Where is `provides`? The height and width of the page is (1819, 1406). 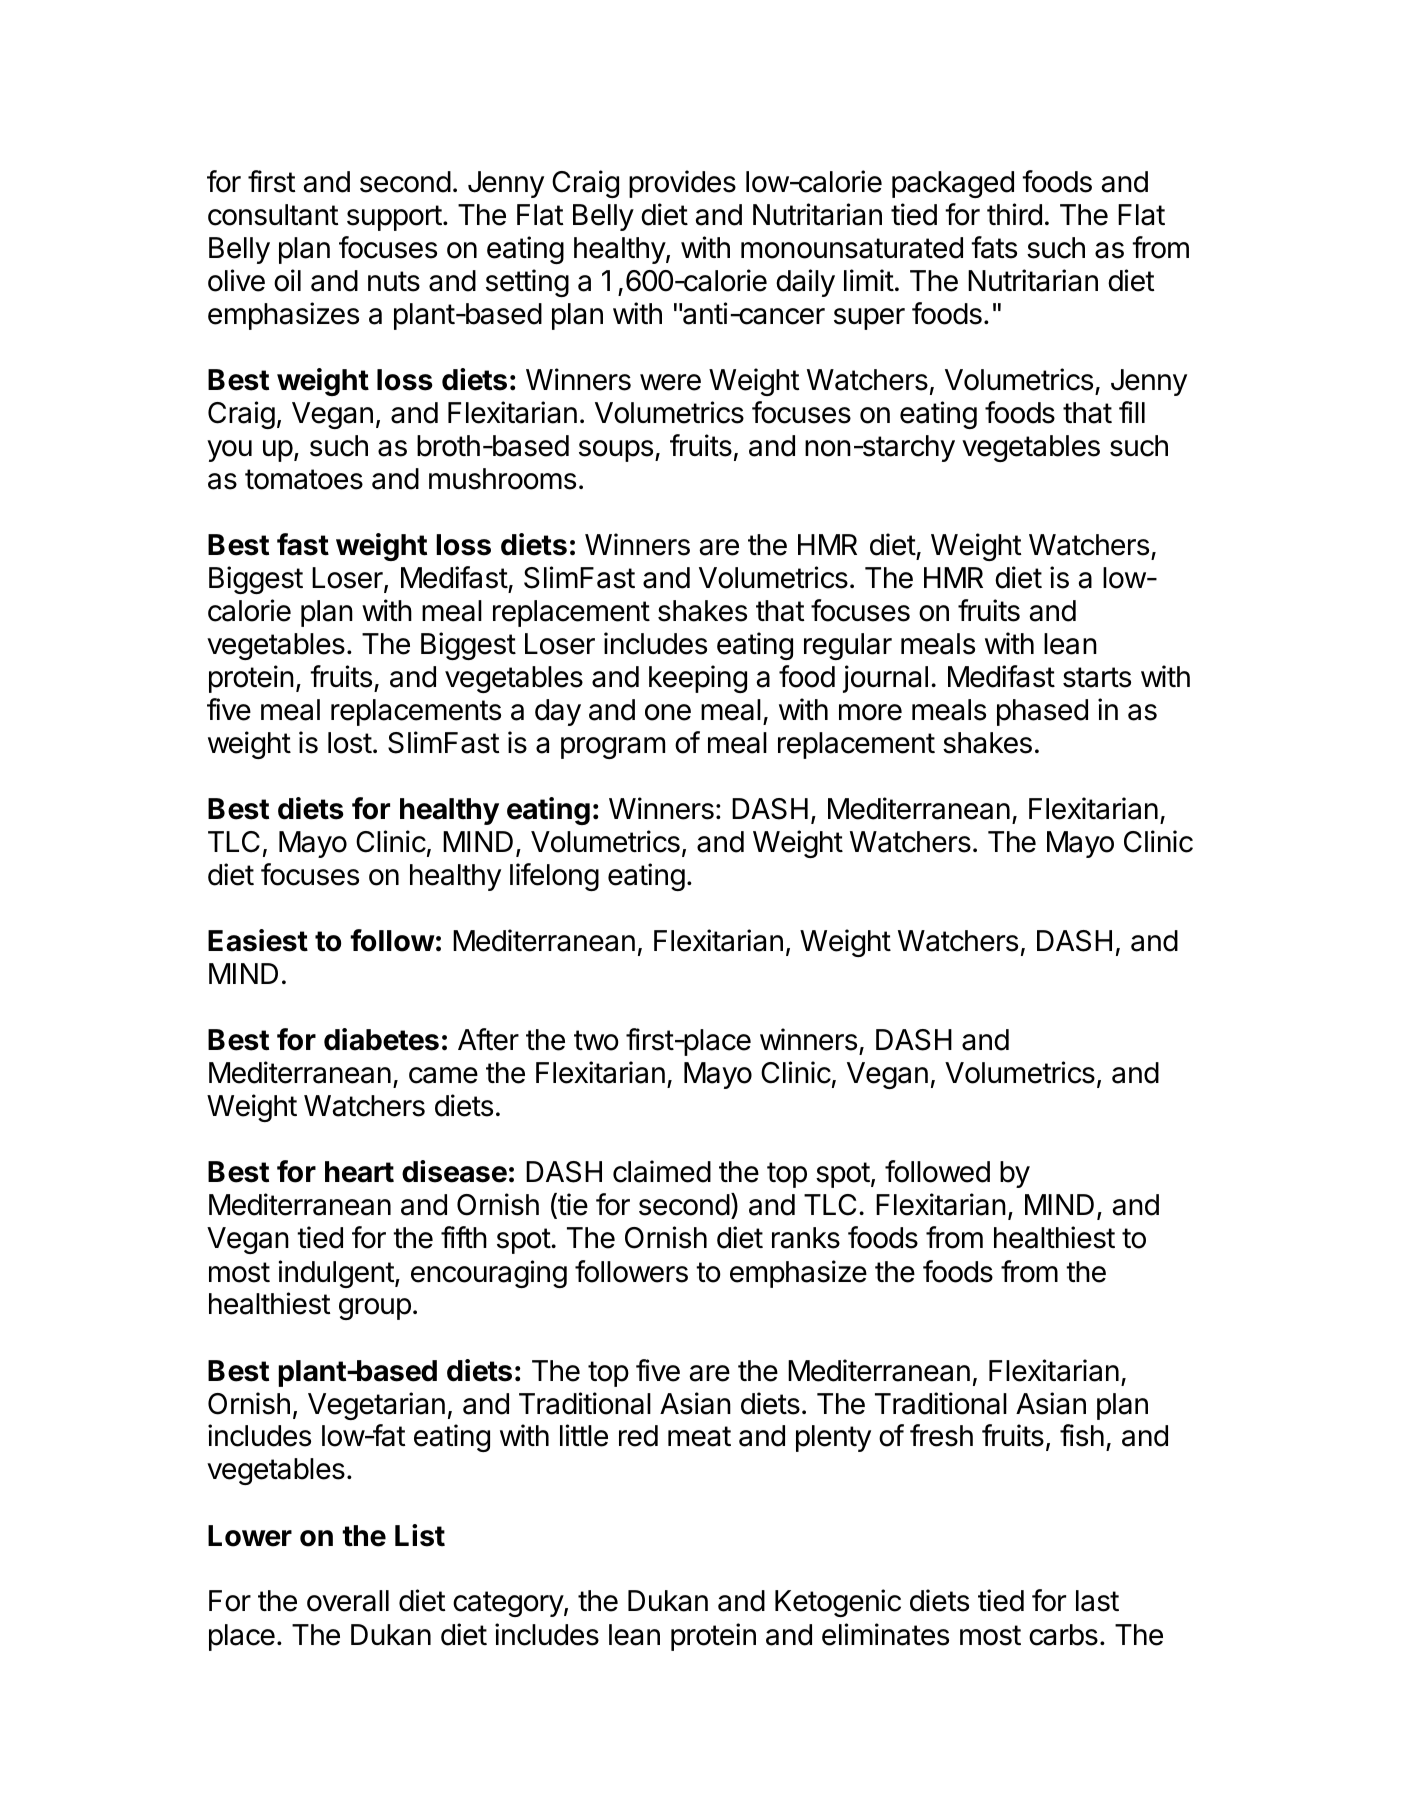
provides is located at coordinates (682, 184).
